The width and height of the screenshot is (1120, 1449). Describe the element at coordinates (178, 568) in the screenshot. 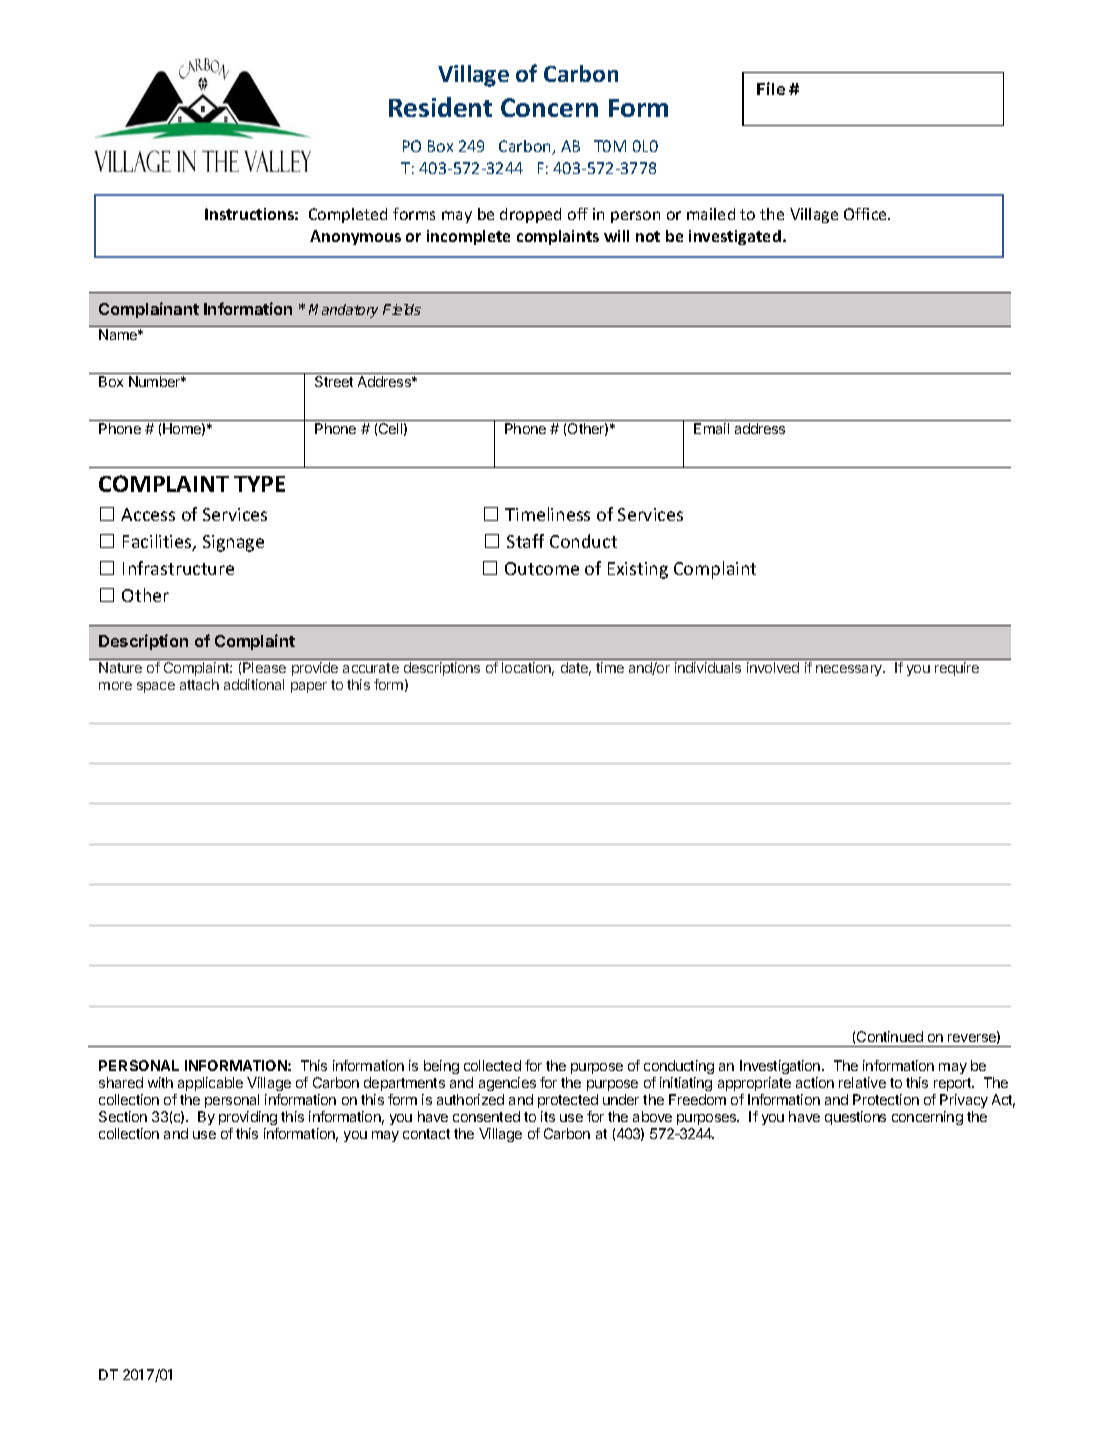

I see `Infrastructure` at that location.
